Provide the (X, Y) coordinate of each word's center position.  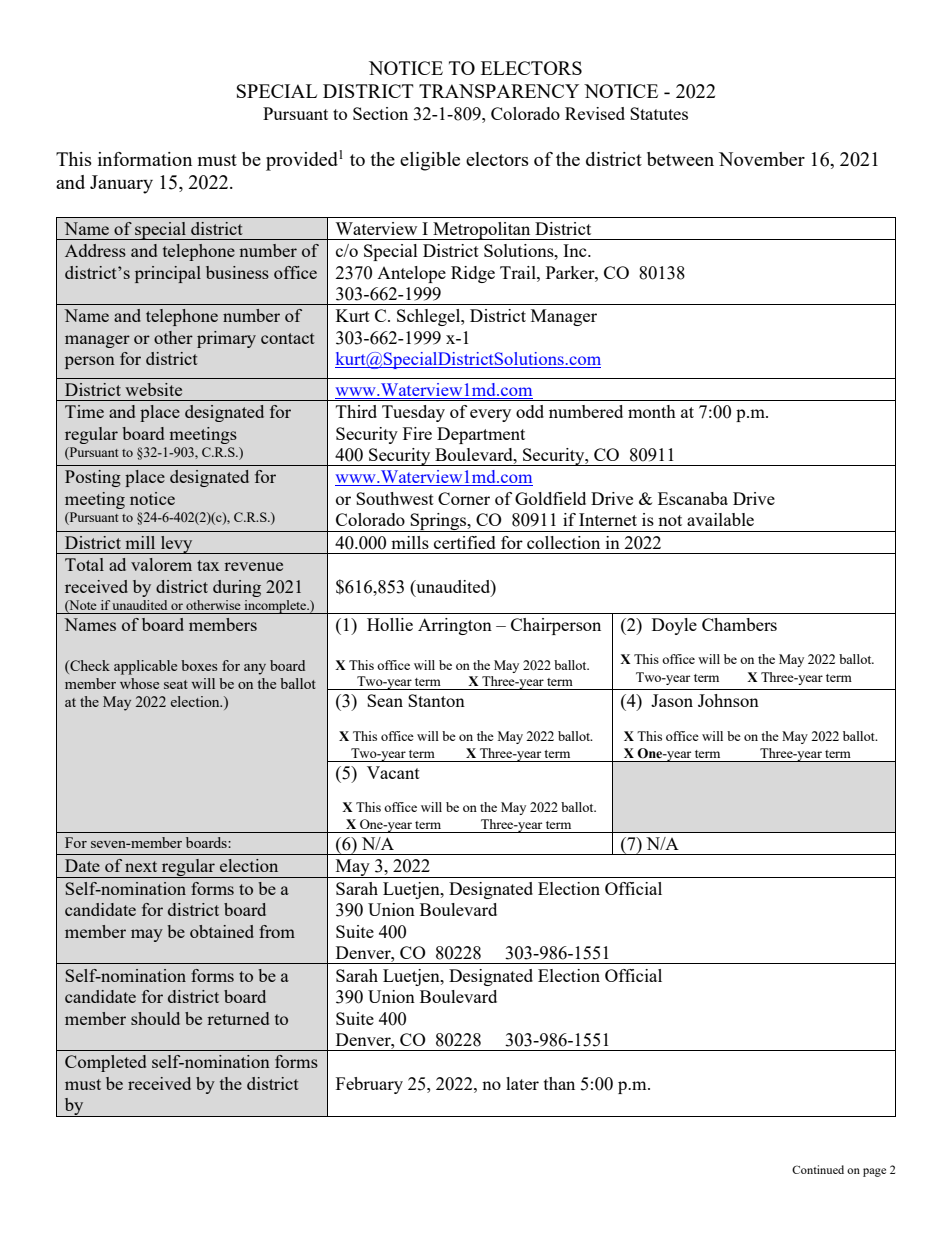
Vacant (393, 772)
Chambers (739, 624)
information (145, 159)
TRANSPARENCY (499, 91)
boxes (199, 665)
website (153, 389)
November (762, 159)
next (141, 866)
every (490, 415)
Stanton (436, 700)
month (652, 411)
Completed (105, 1063)
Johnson (728, 700)
